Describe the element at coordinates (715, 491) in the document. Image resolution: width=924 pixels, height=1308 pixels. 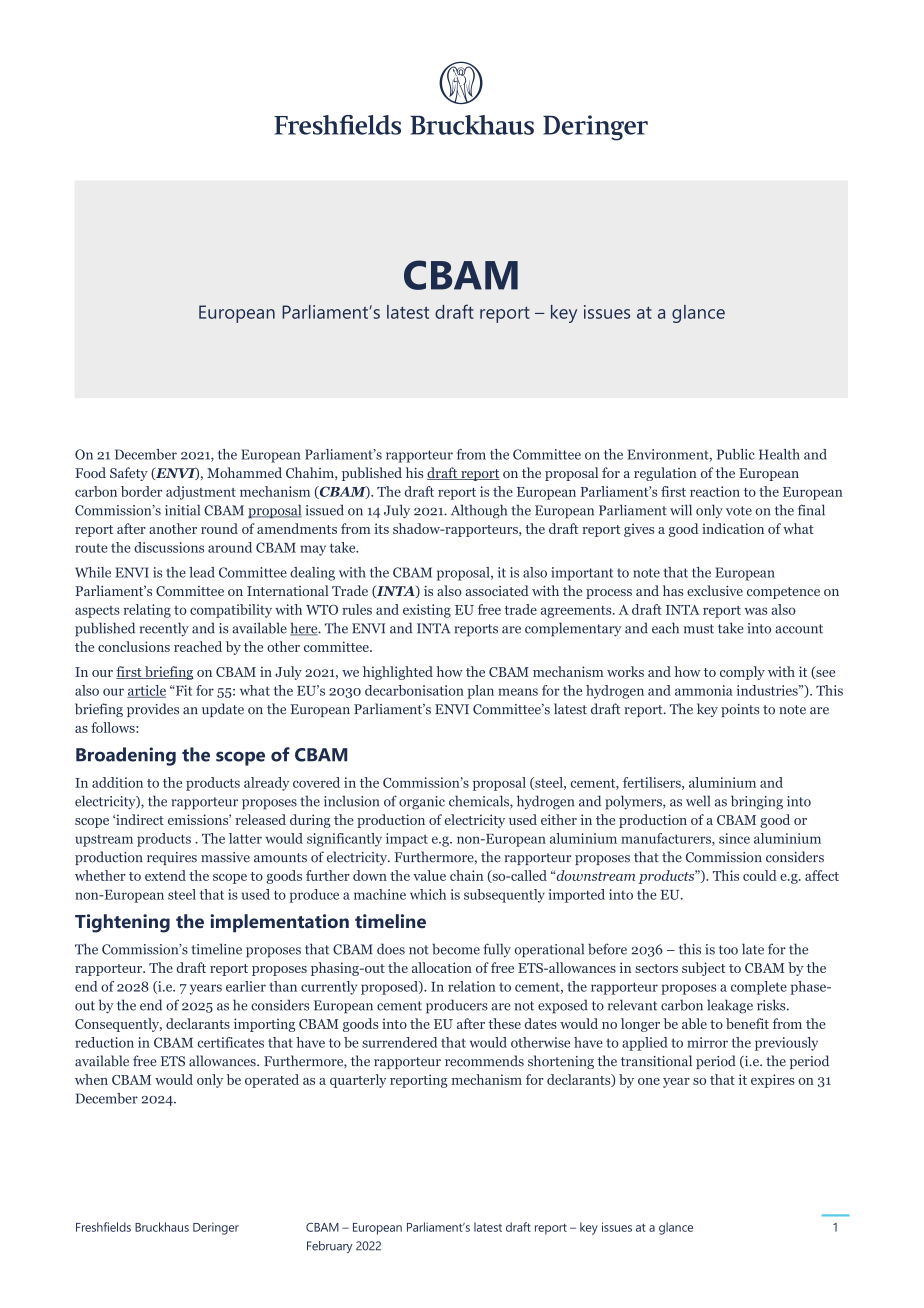
I see `reaction` at that location.
